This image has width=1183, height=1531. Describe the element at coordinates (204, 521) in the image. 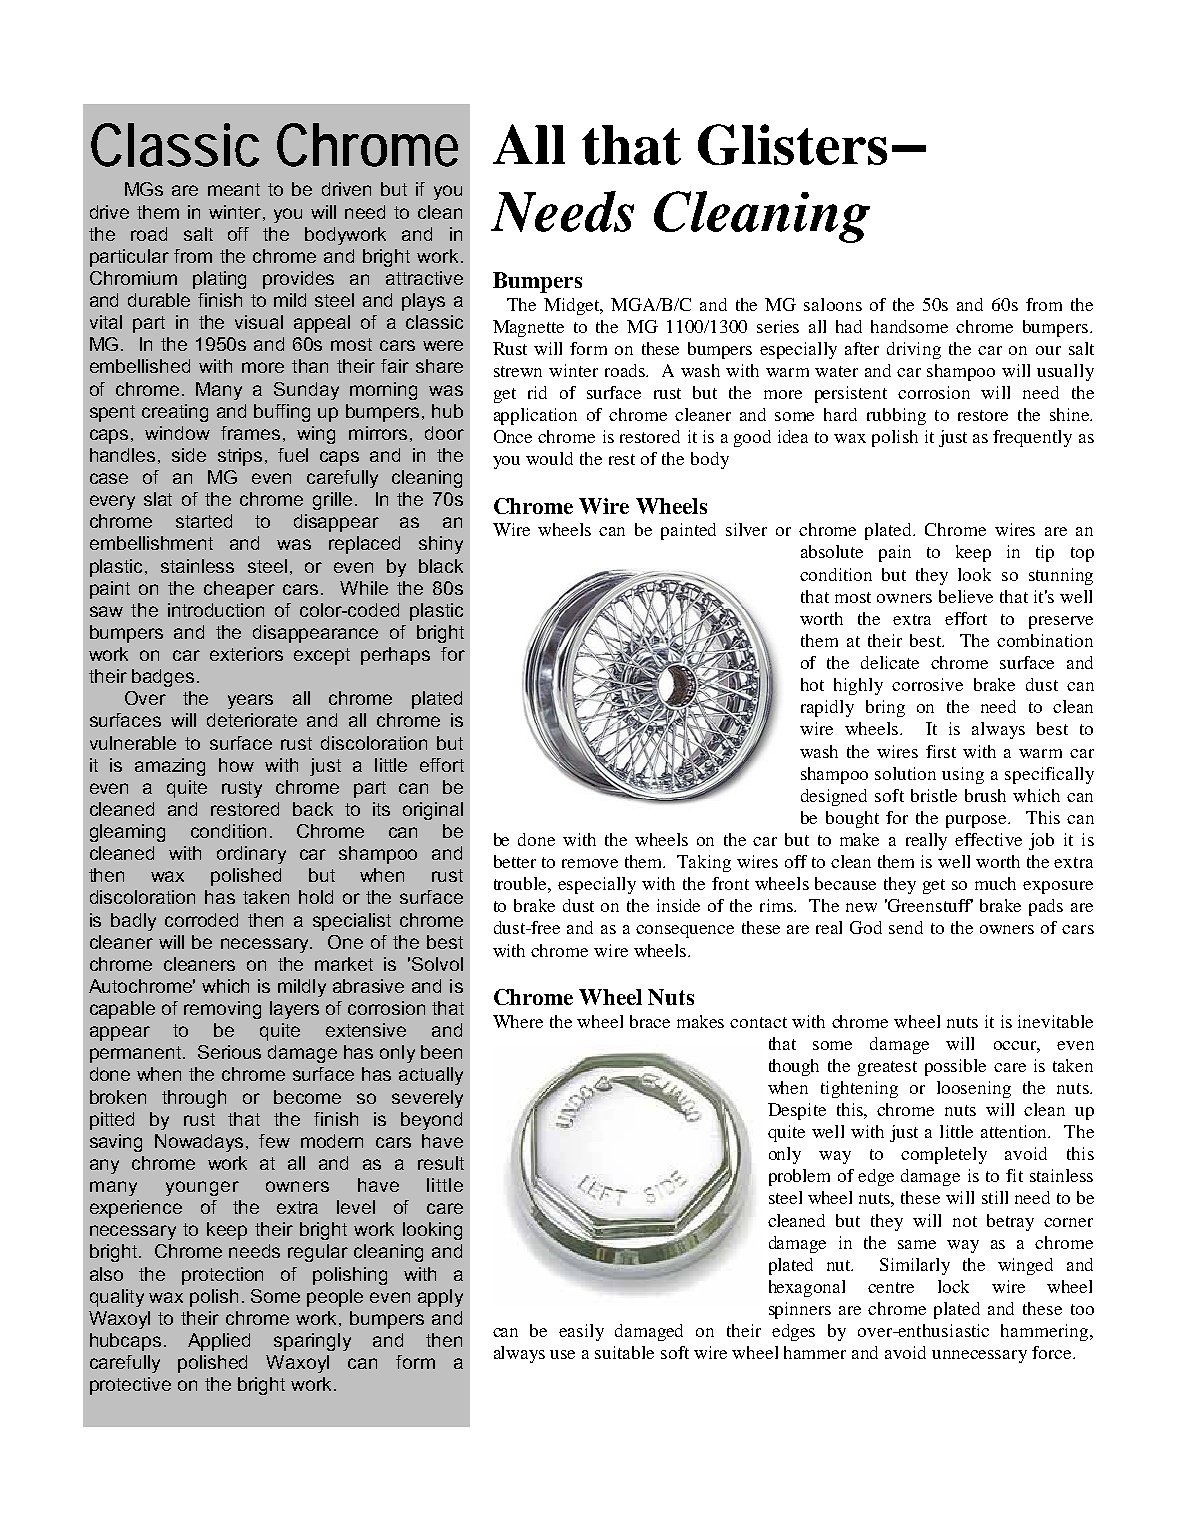

I see `started` at that location.
